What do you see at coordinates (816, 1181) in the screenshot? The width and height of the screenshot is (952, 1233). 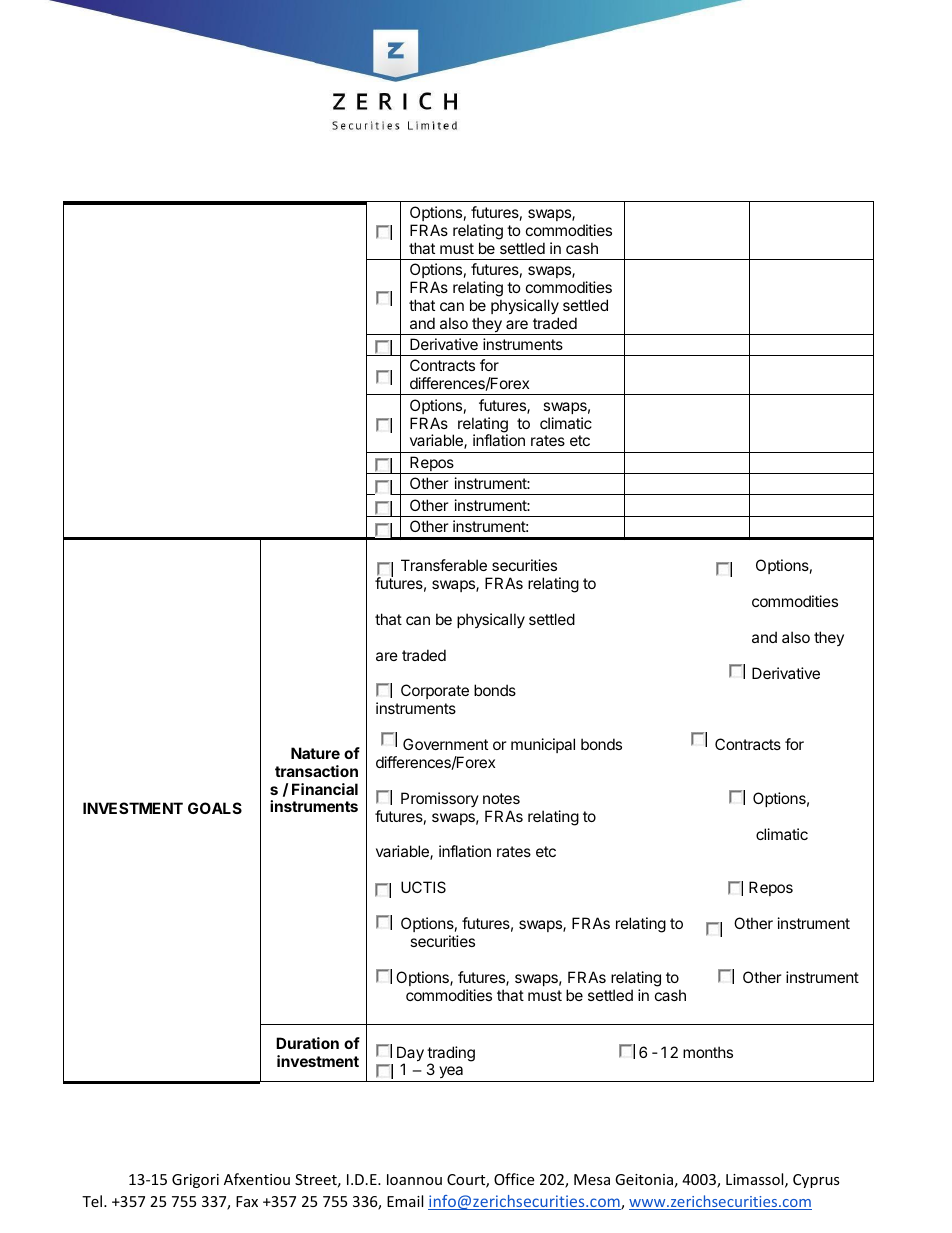 I see `Cyprus` at bounding box center [816, 1181].
